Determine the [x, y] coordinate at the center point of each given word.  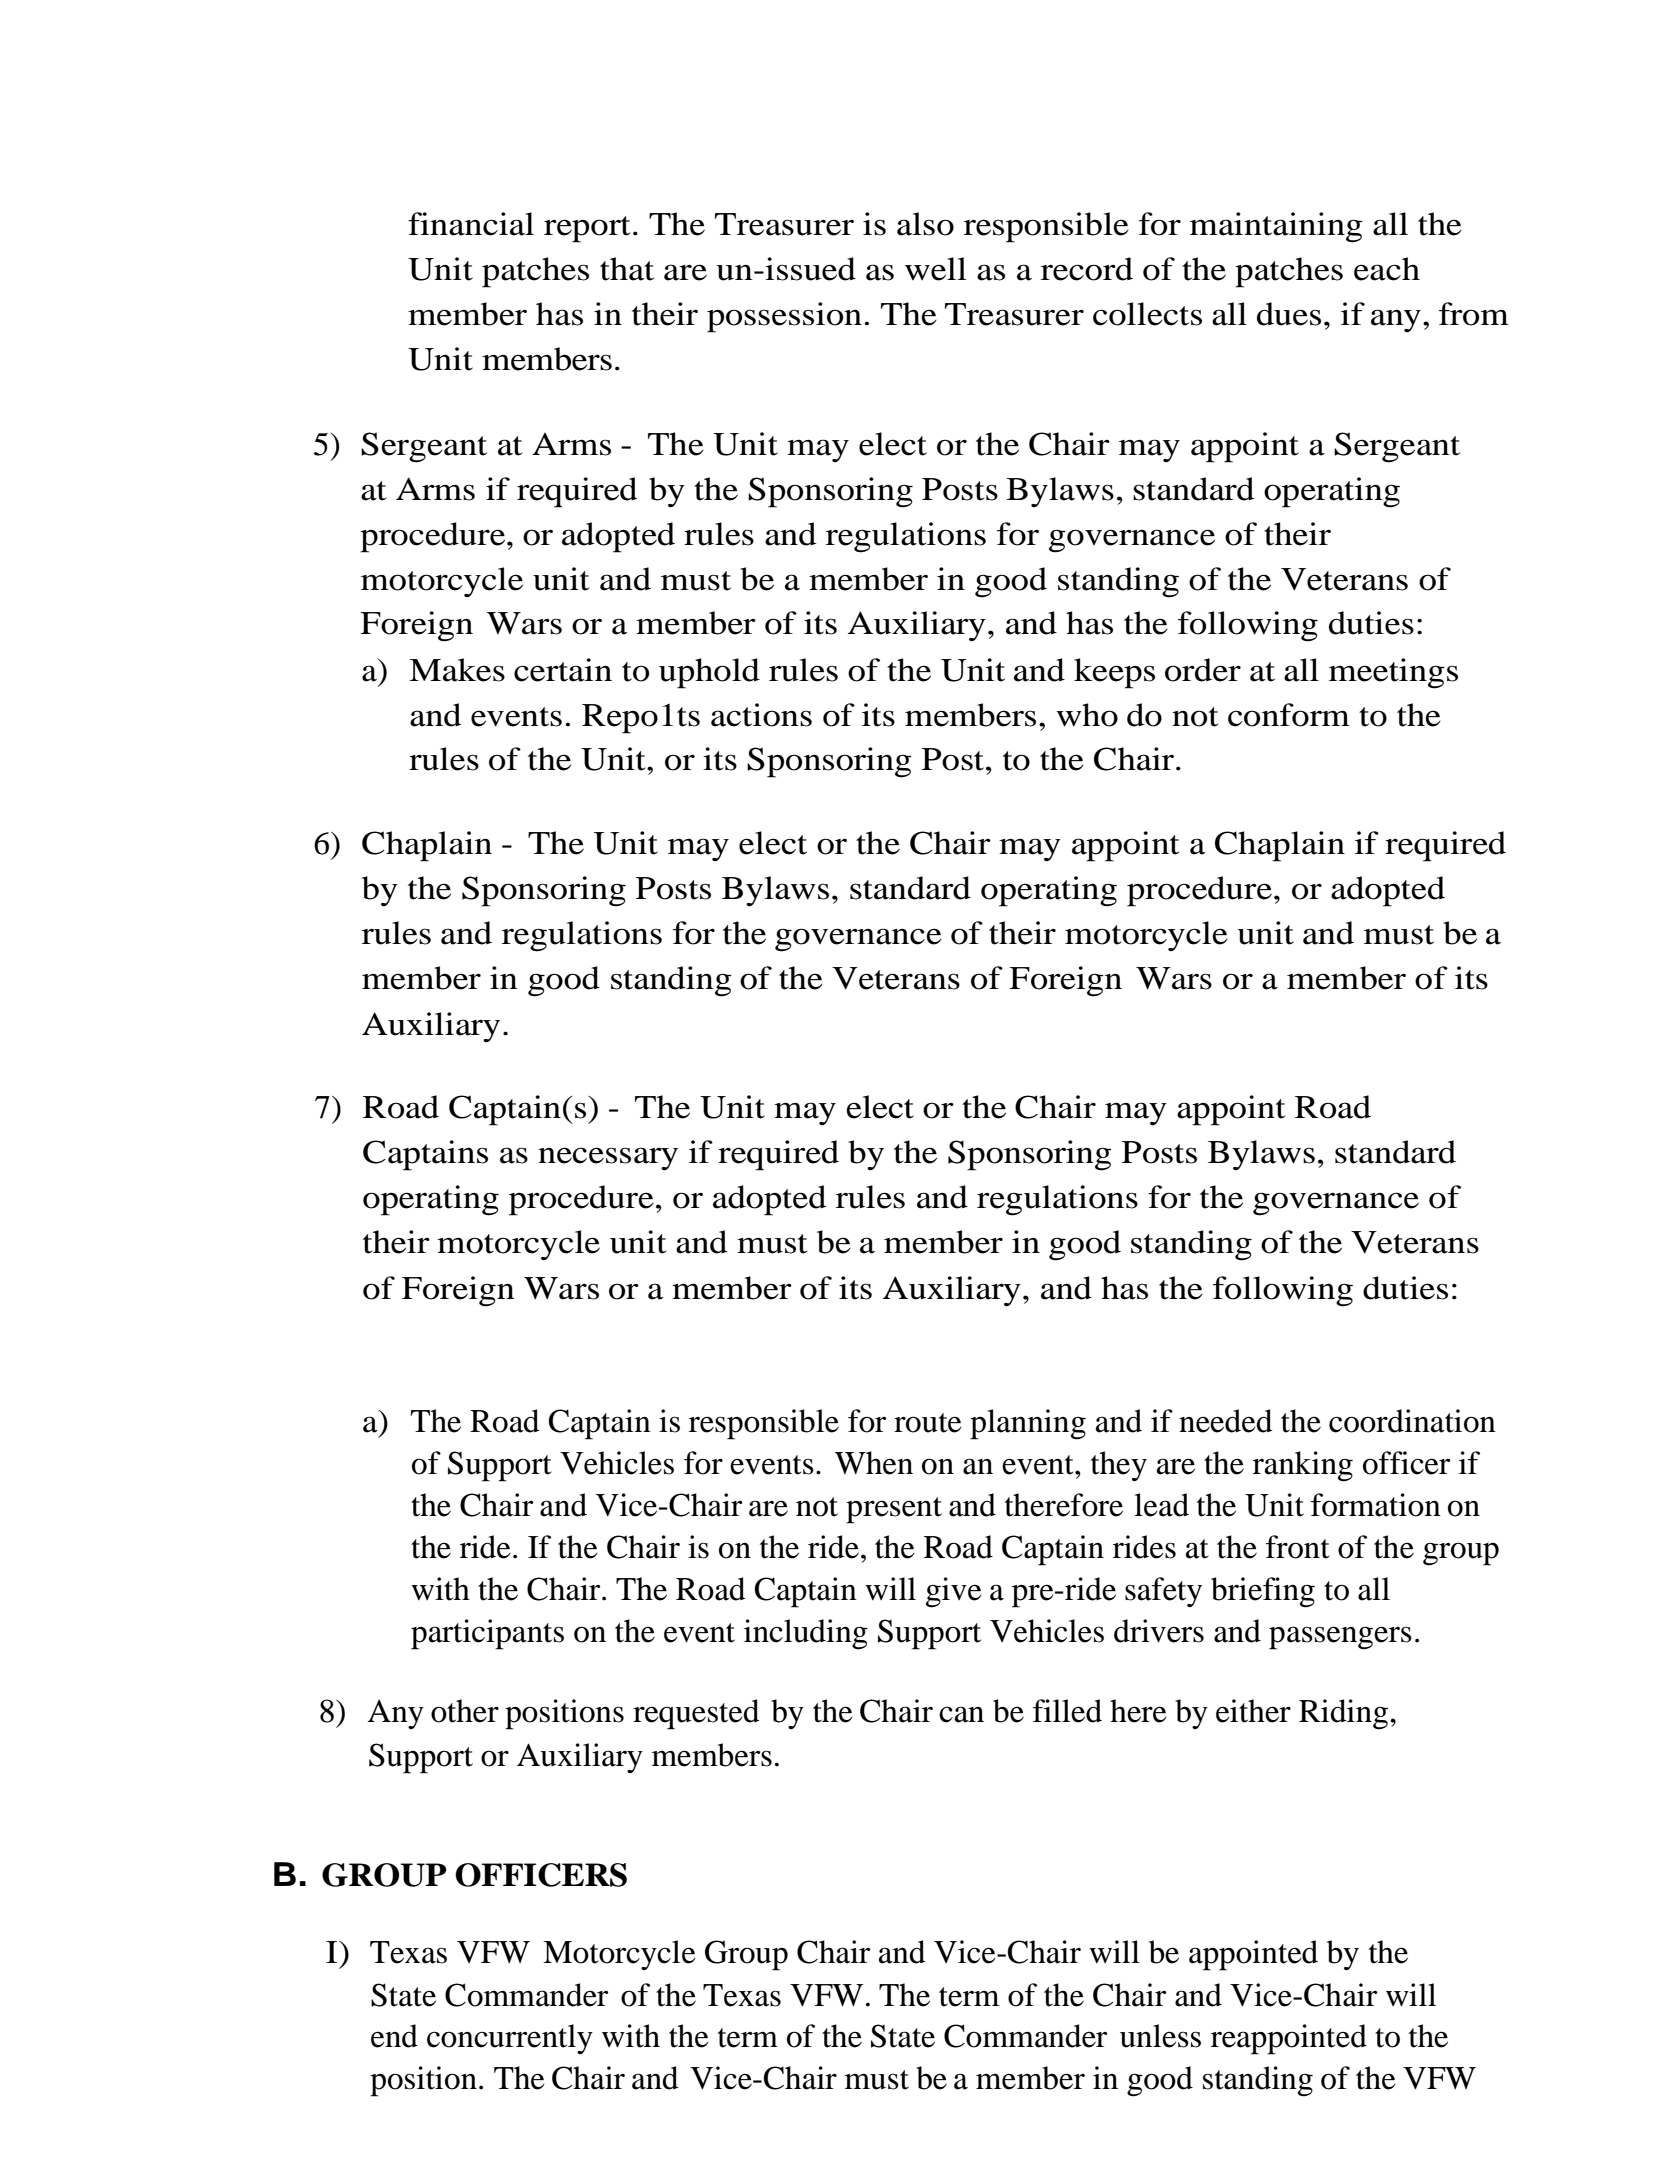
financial [471, 224]
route [928, 1423]
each [1387, 269]
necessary [608, 1159]
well [936, 269]
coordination [1412, 1421]
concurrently [510, 2039]
